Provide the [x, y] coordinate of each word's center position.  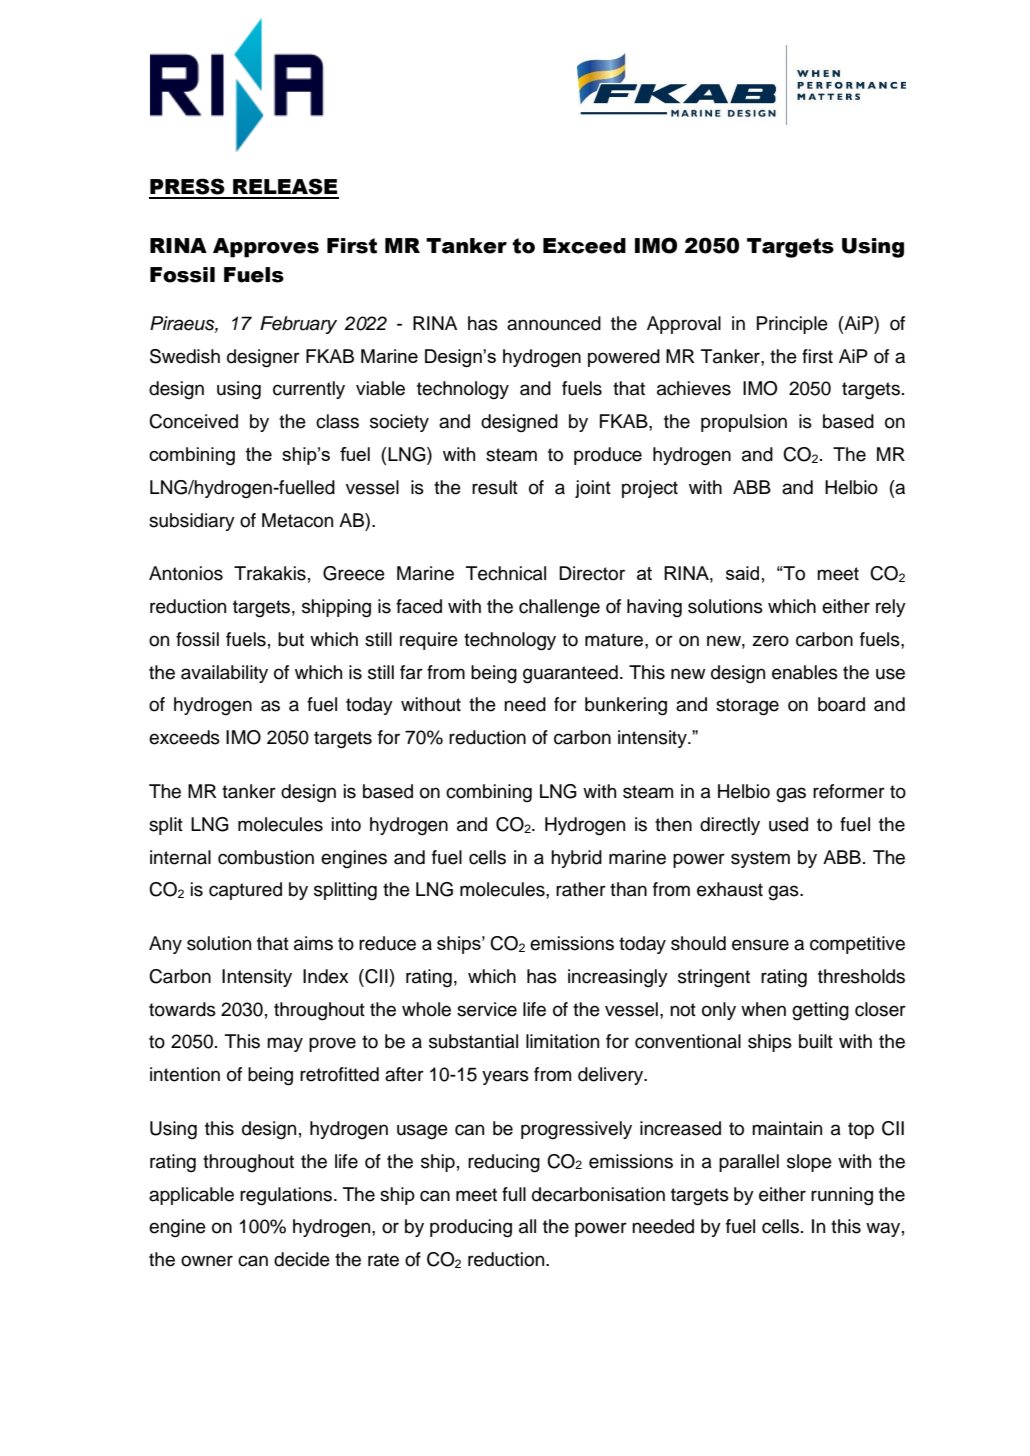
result [495, 487]
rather [581, 889]
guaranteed [570, 674]
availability [224, 674]
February [298, 325]
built [816, 1041]
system [760, 859]
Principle [792, 325]
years [505, 1077]
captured [245, 891]
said [742, 573]
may [285, 1044]
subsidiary [192, 522]
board [841, 704]
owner [207, 1261]
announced [554, 323]
